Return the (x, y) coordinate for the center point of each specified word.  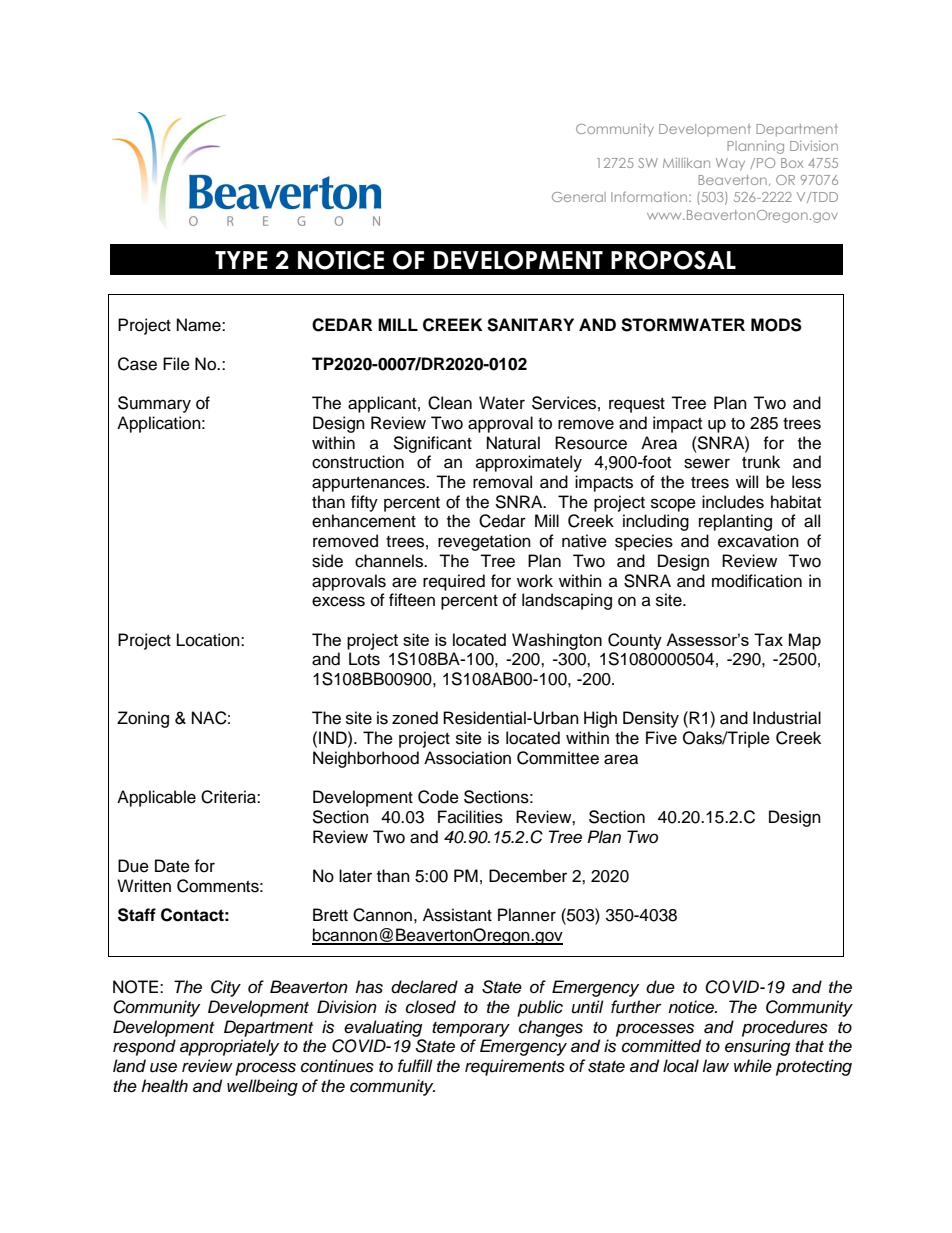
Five (661, 738)
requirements (515, 1067)
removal (502, 482)
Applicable (156, 798)
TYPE (241, 260)
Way (730, 164)
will (747, 481)
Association (467, 758)
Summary (154, 404)
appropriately (229, 1047)
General (579, 197)
